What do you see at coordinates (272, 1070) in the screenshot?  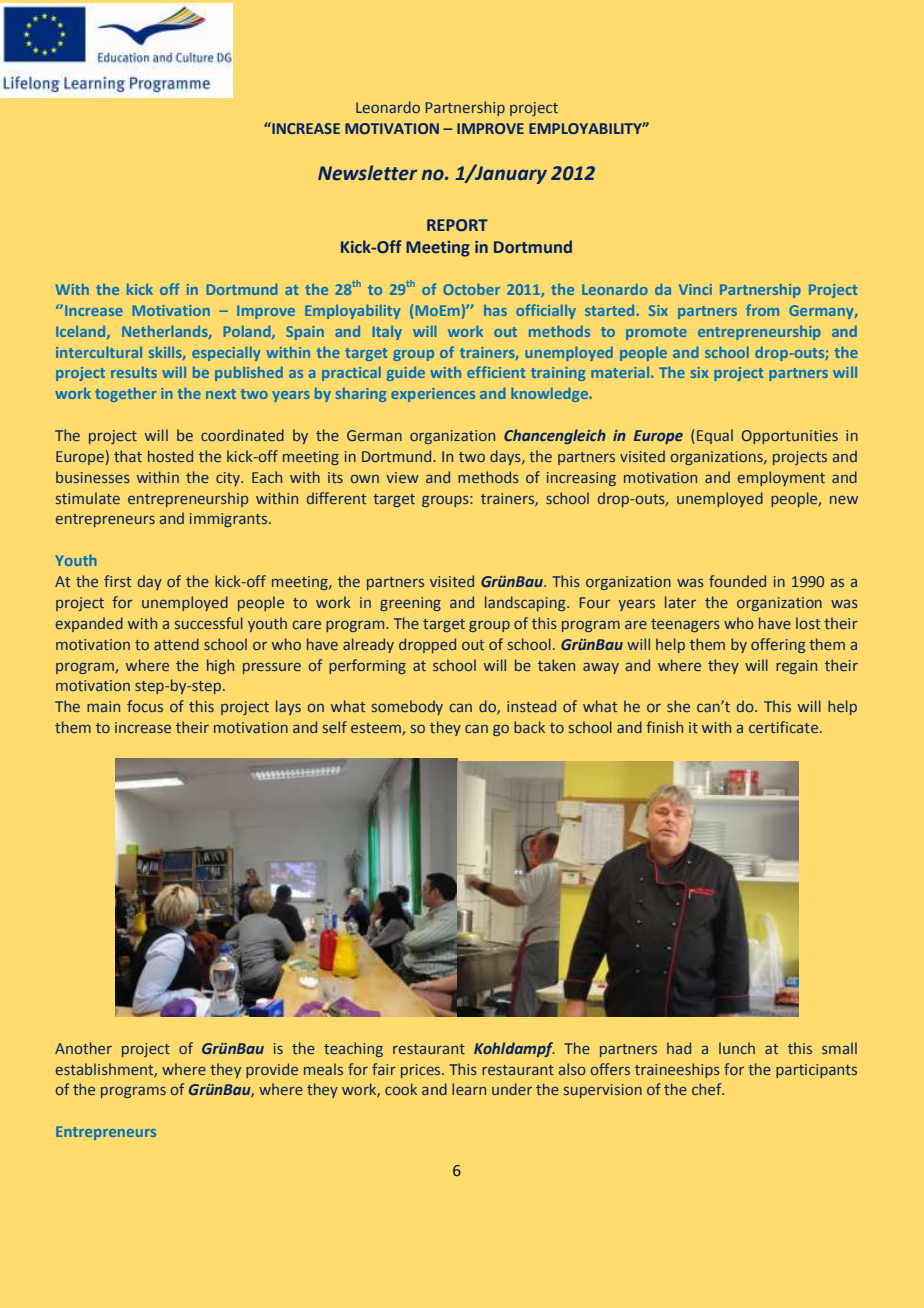 I see `provide` at bounding box center [272, 1070].
